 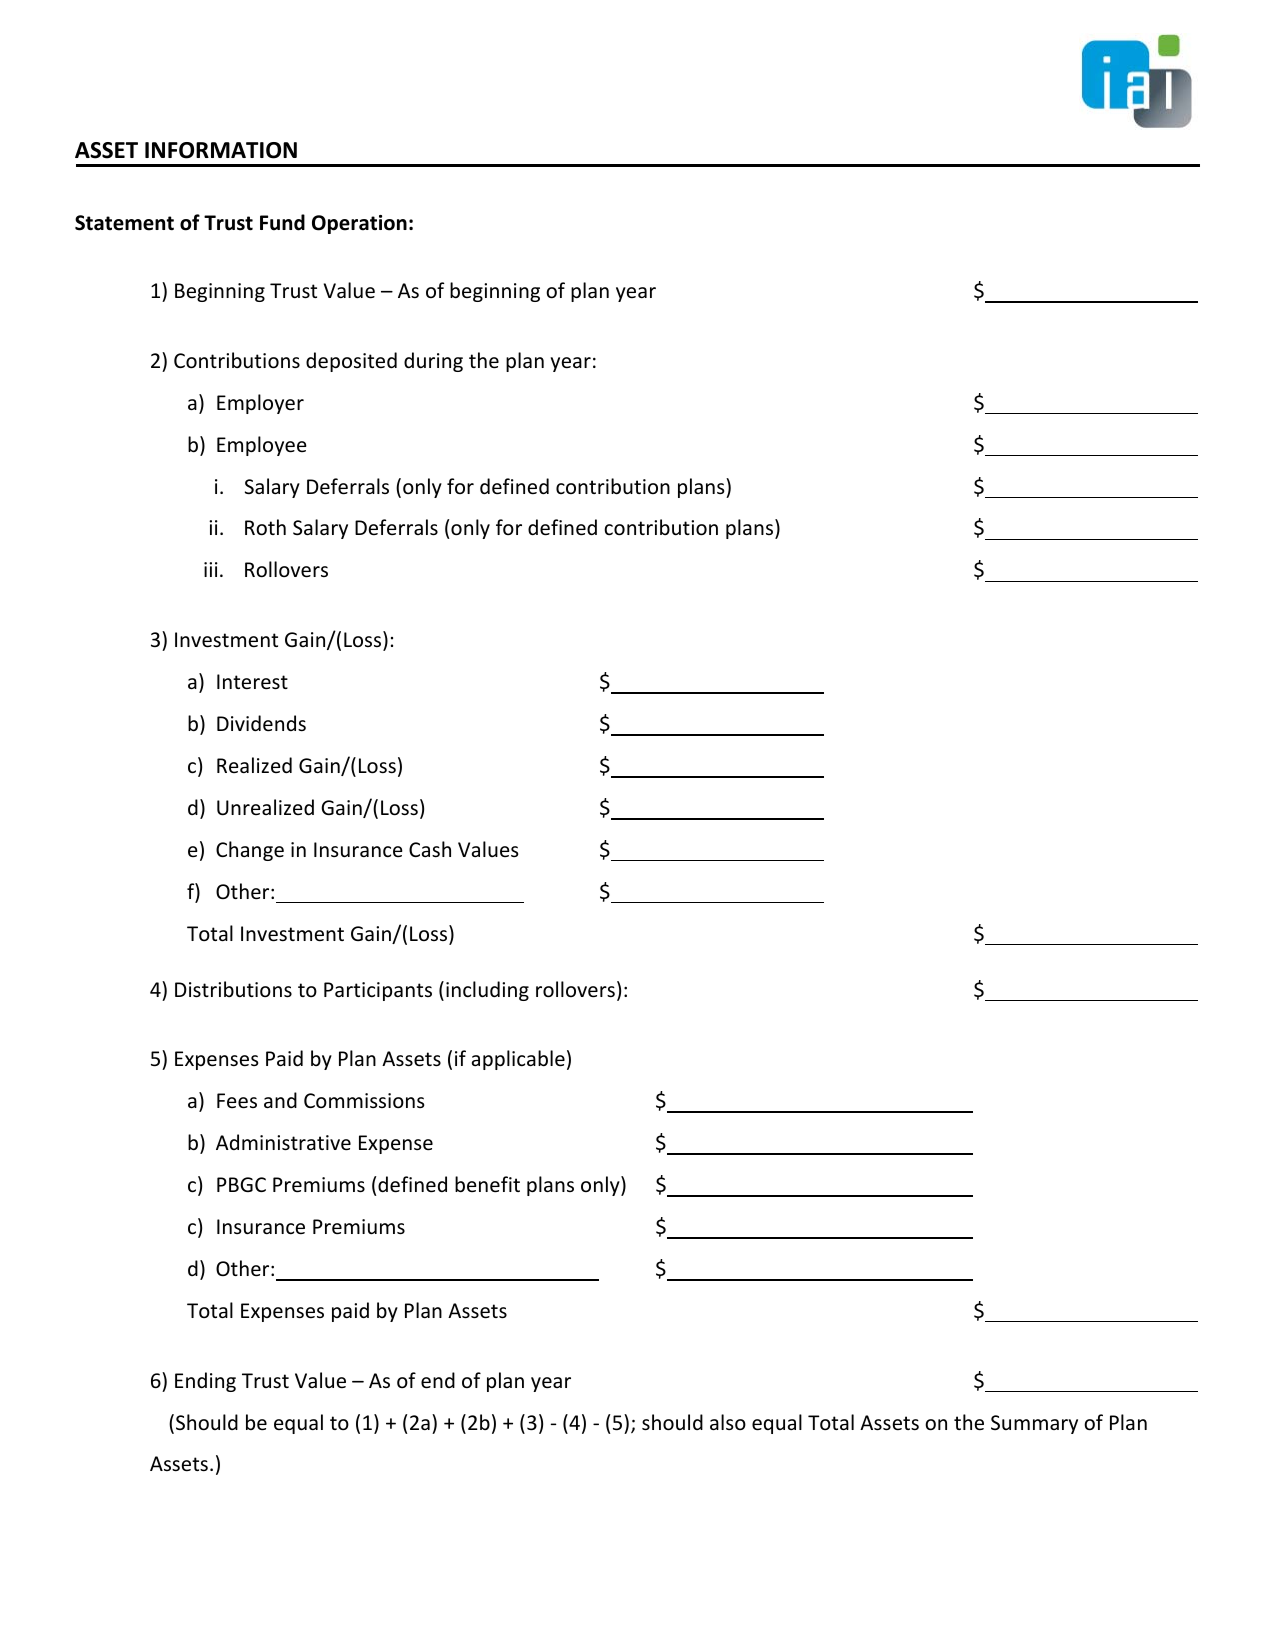 I want to click on iii, so click(x=211, y=569).
